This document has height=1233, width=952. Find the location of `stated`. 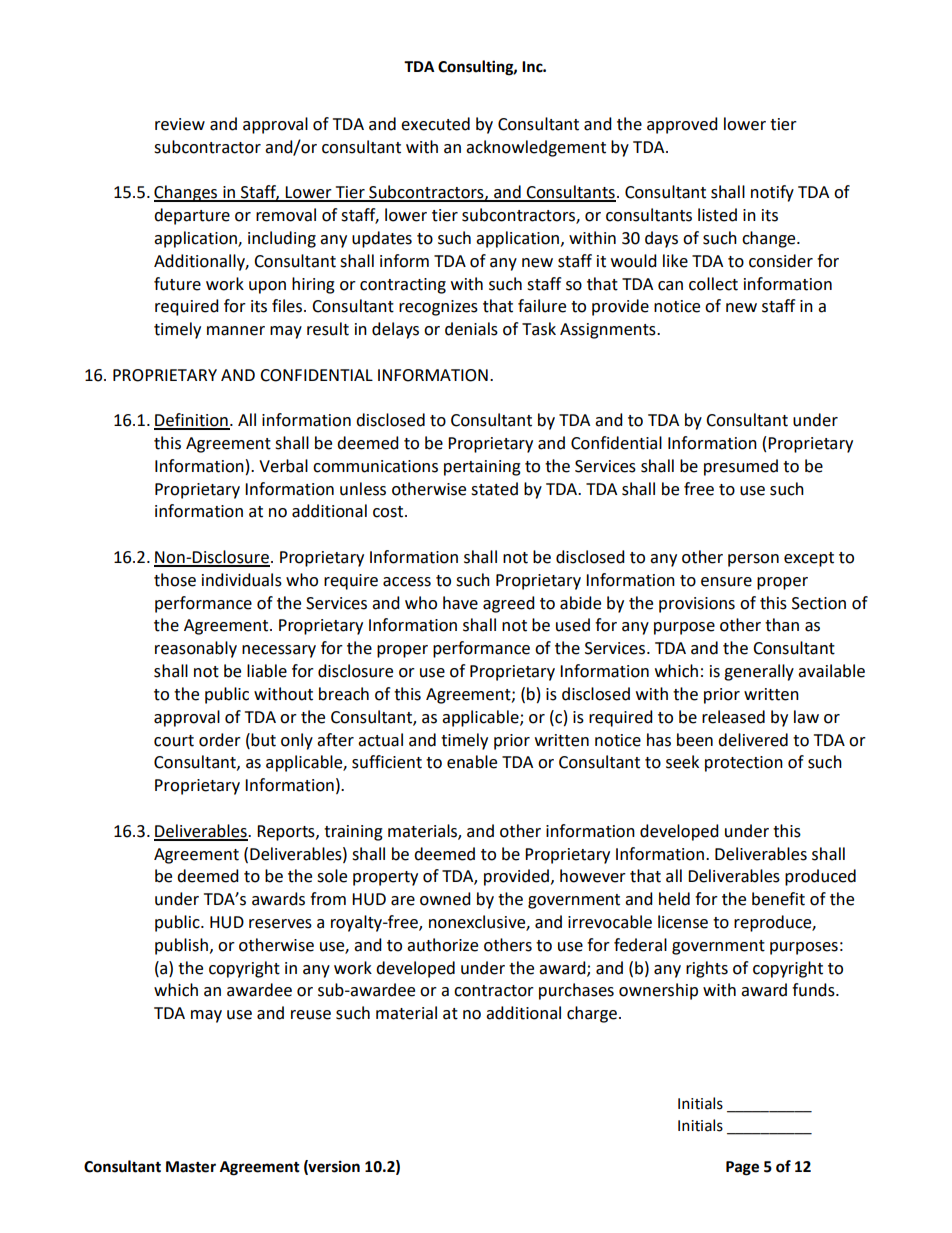

stated is located at coordinates (494, 489).
